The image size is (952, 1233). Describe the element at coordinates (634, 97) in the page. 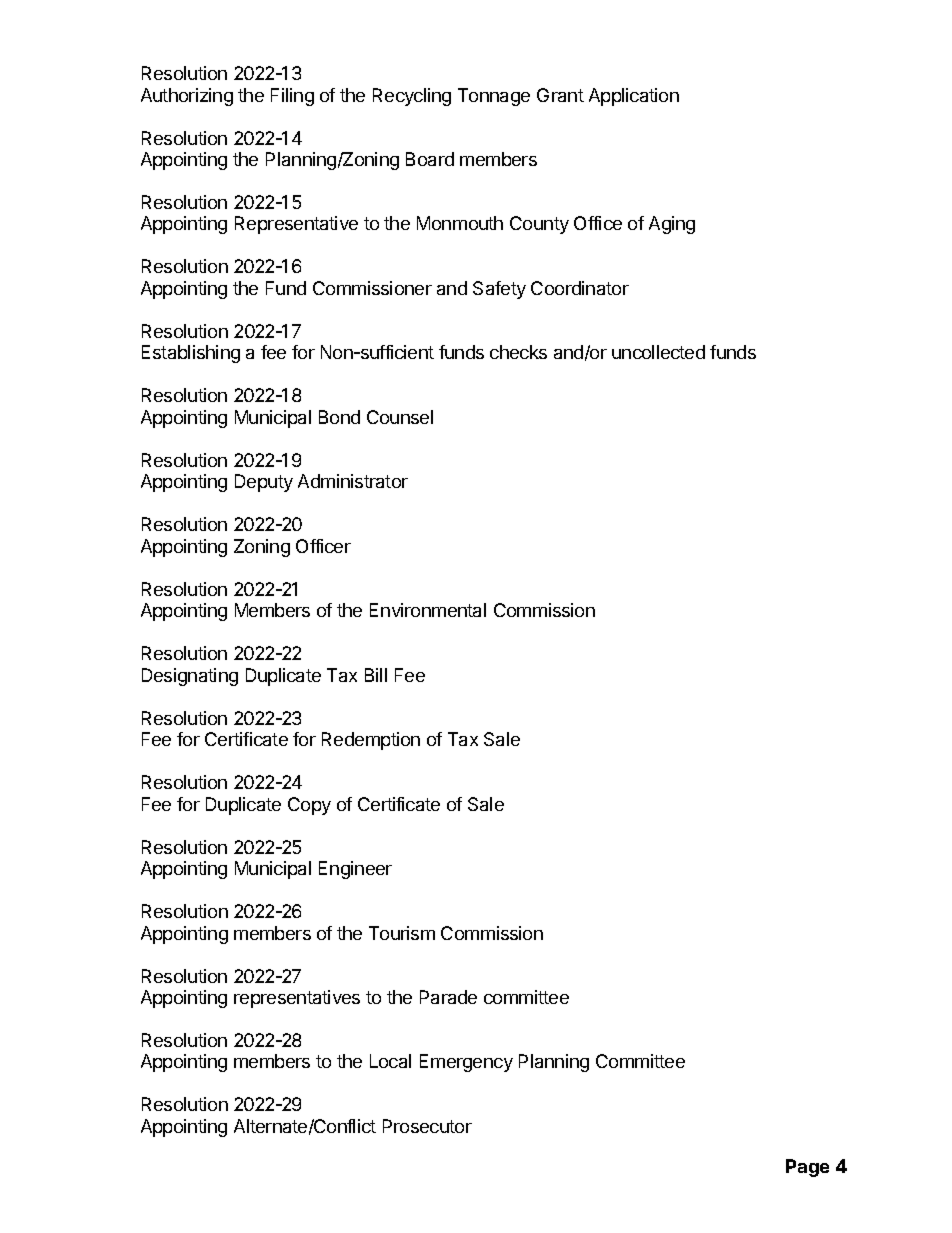

I see `Application` at that location.
